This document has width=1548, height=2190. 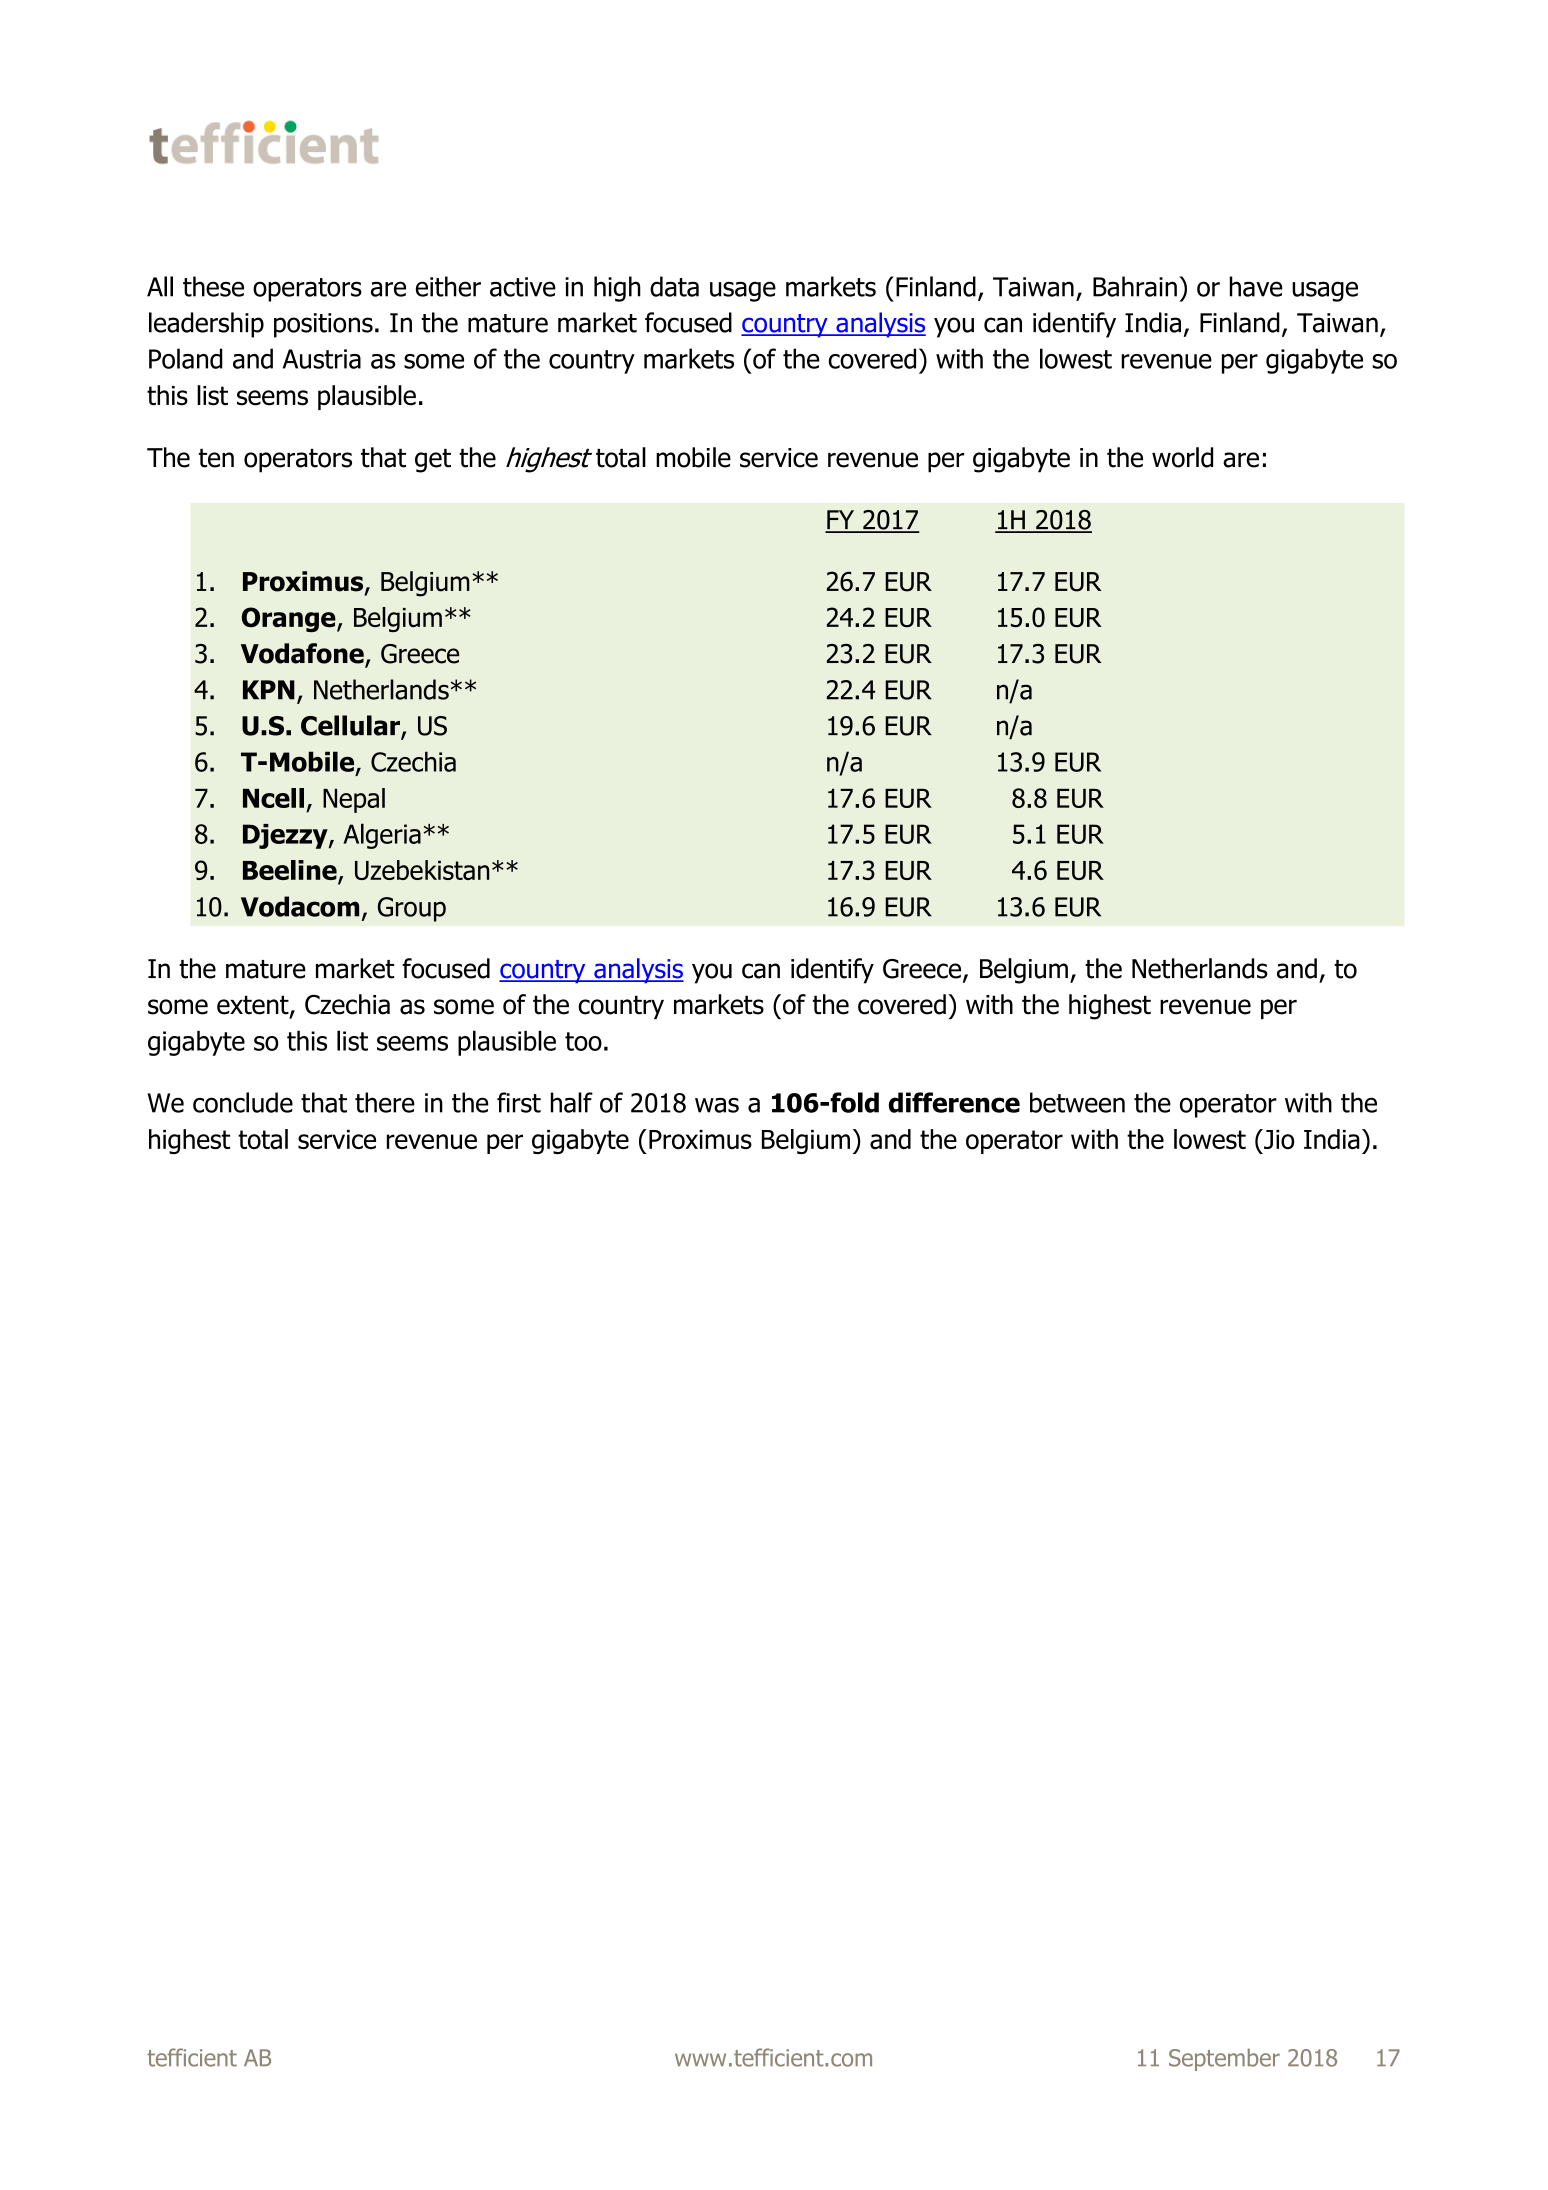 What do you see at coordinates (1077, 1102) in the document?
I see `between` at bounding box center [1077, 1102].
